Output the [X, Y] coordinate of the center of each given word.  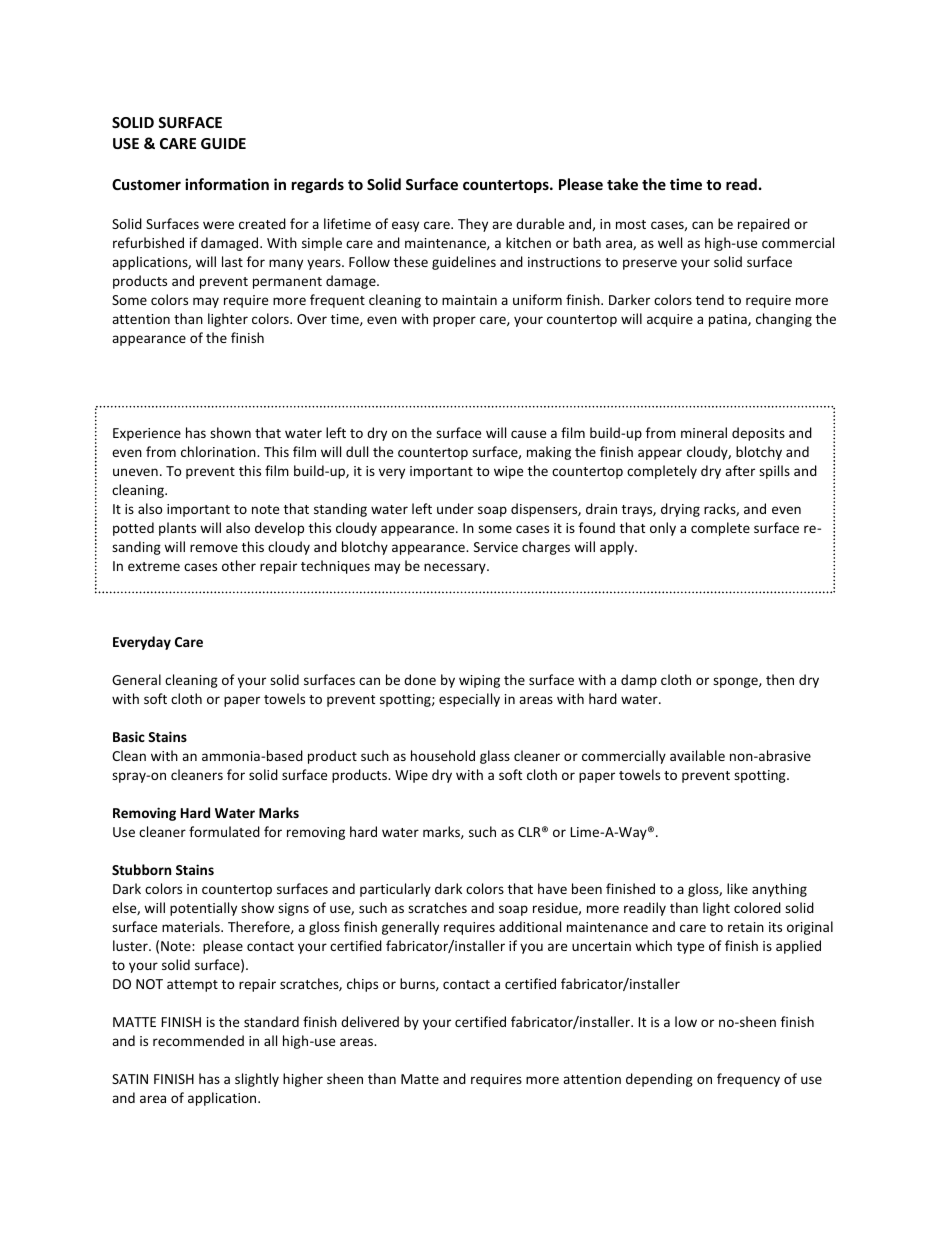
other [239, 565]
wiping [479, 681]
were [218, 225]
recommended [198, 1040]
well [670, 242]
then [780, 679]
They [473, 225]
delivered [370, 1021]
